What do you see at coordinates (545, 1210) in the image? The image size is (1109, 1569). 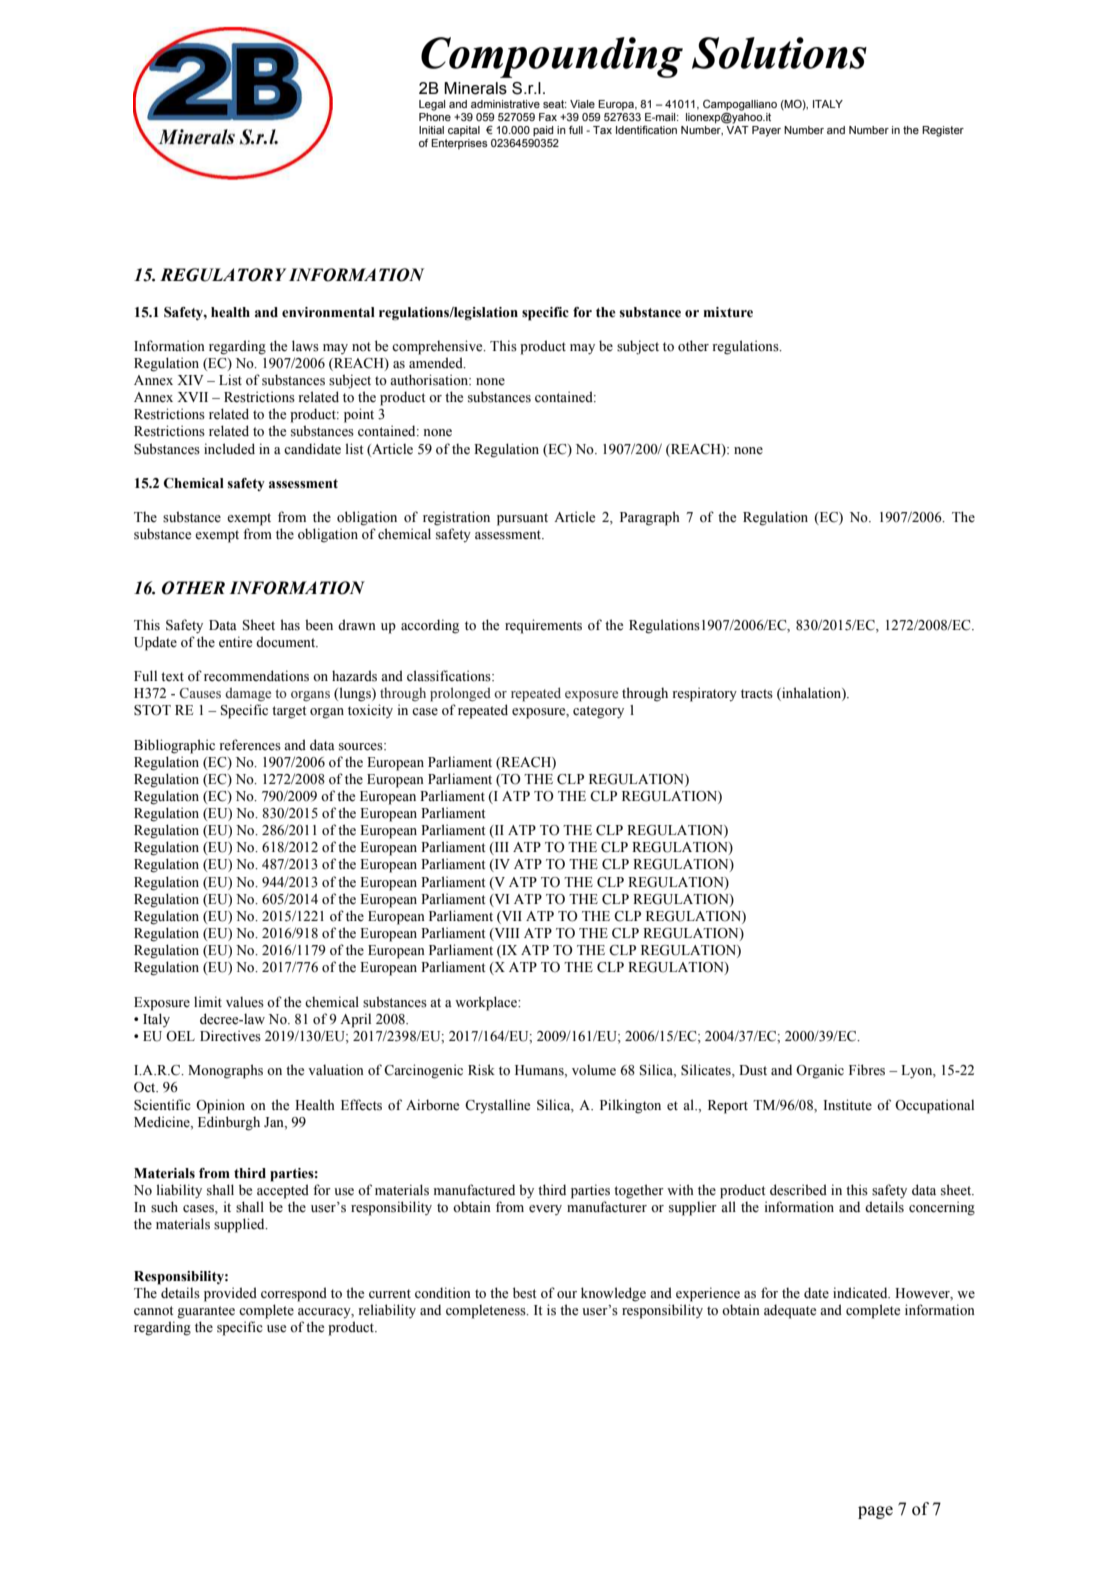 I see `every` at bounding box center [545, 1210].
